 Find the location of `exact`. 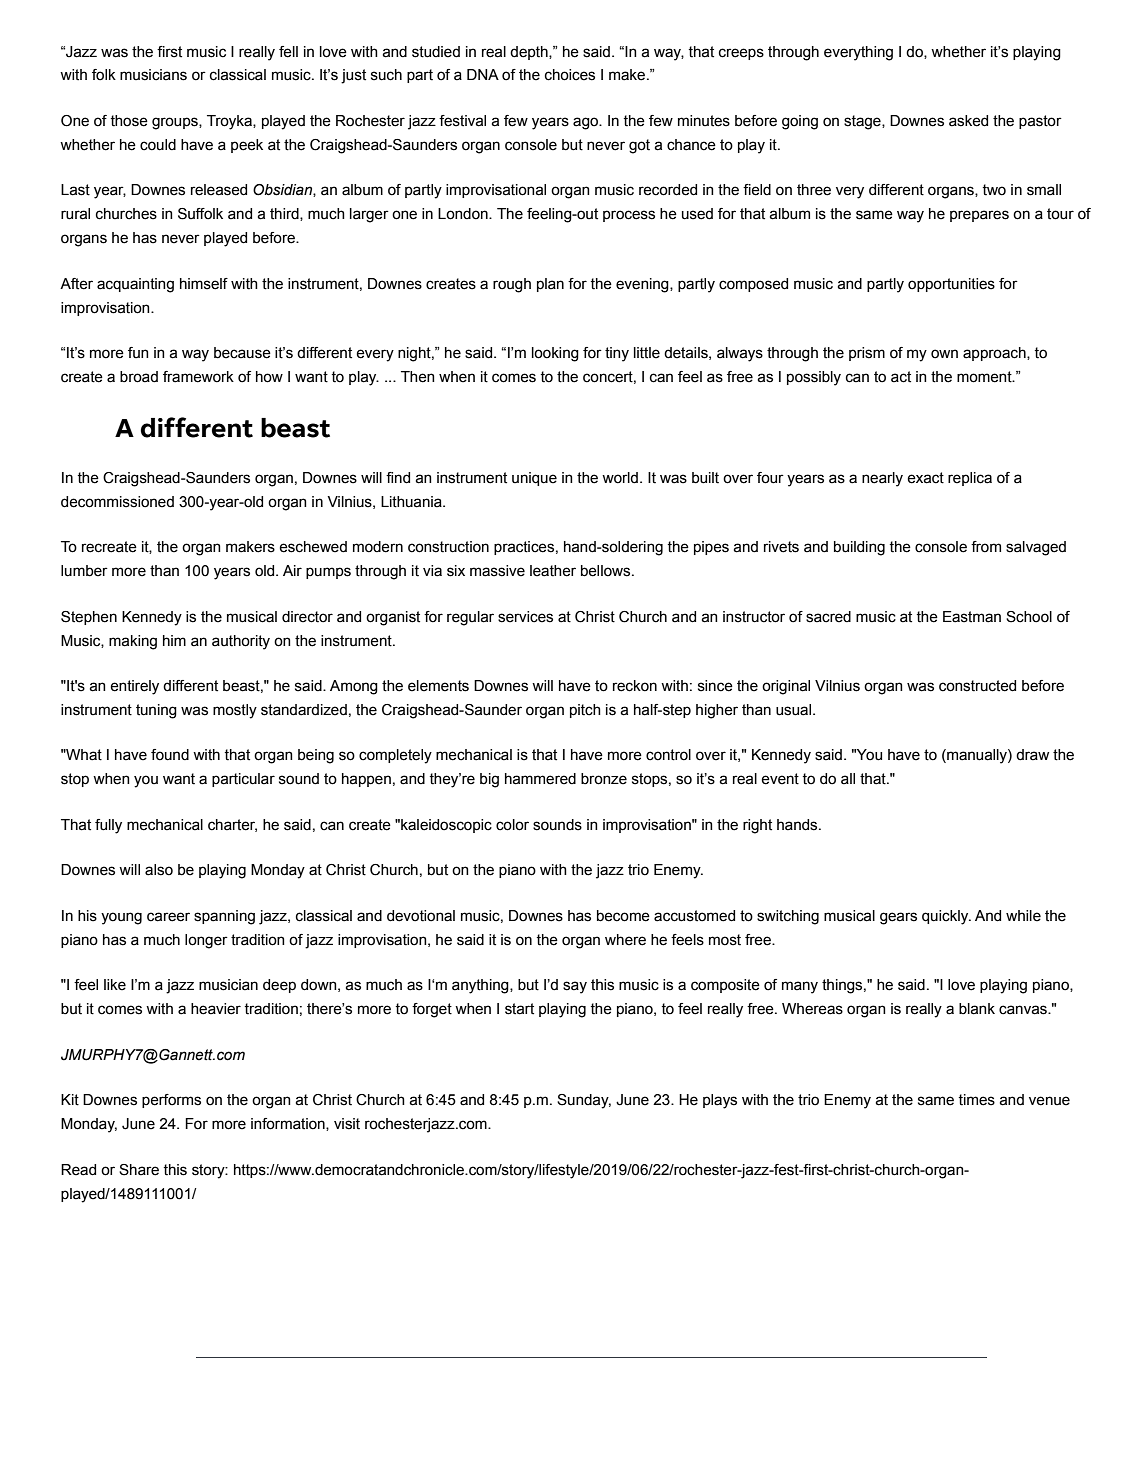

exact is located at coordinates (925, 478).
